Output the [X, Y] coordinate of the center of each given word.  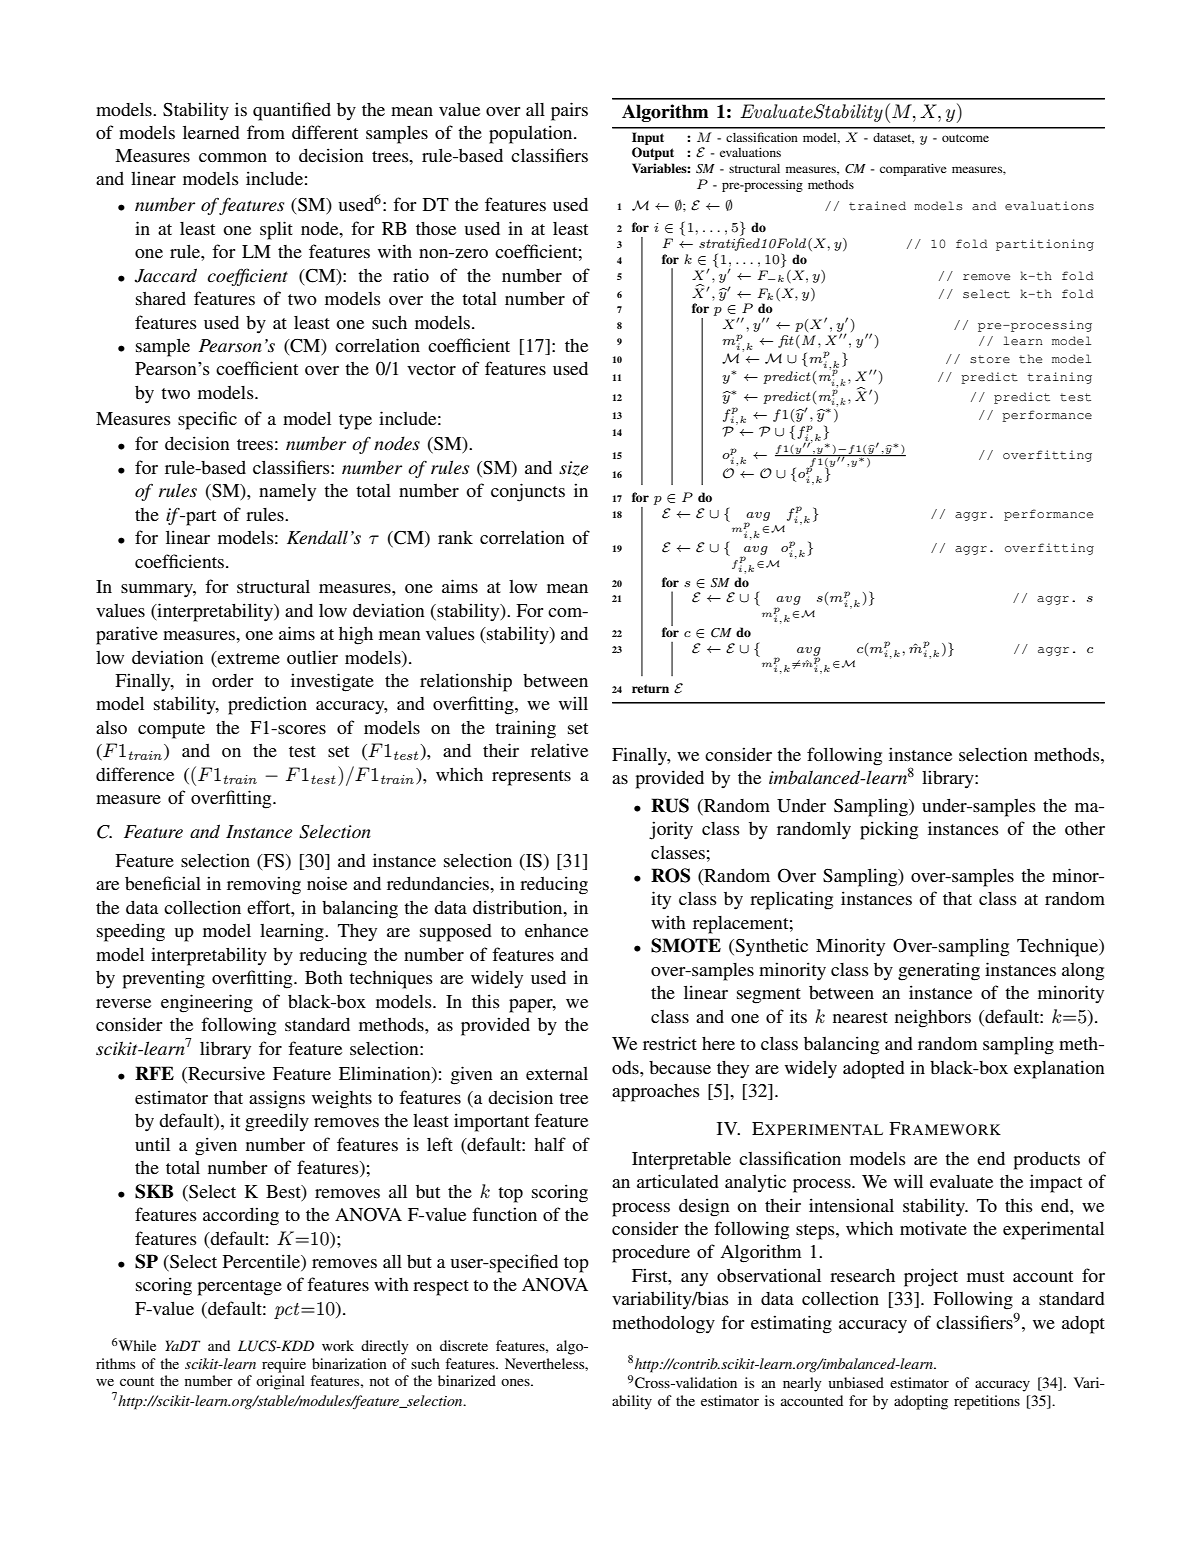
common [233, 157]
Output [653, 153]
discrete [464, 1345]
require [284, 1365]
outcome [965, 138]
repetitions [987, 1402]
